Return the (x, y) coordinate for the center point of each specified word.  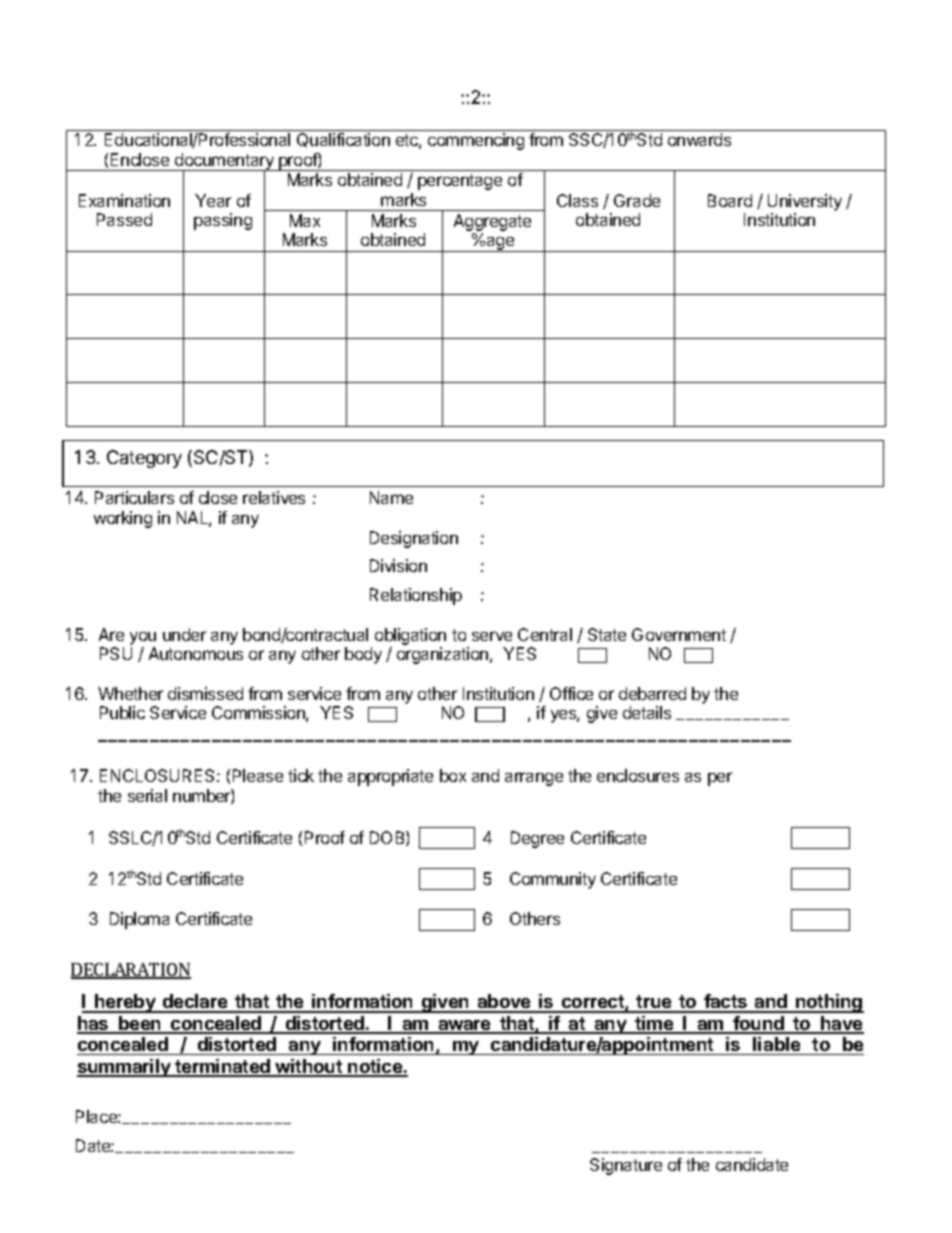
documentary (224, 163)
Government (679, 634)
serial (147, 795)
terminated (222, 1067)
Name (391, 497)
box (453, 775)
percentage (460, 182)
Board (730, 200)
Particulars (134, 497)
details (647, 712)
